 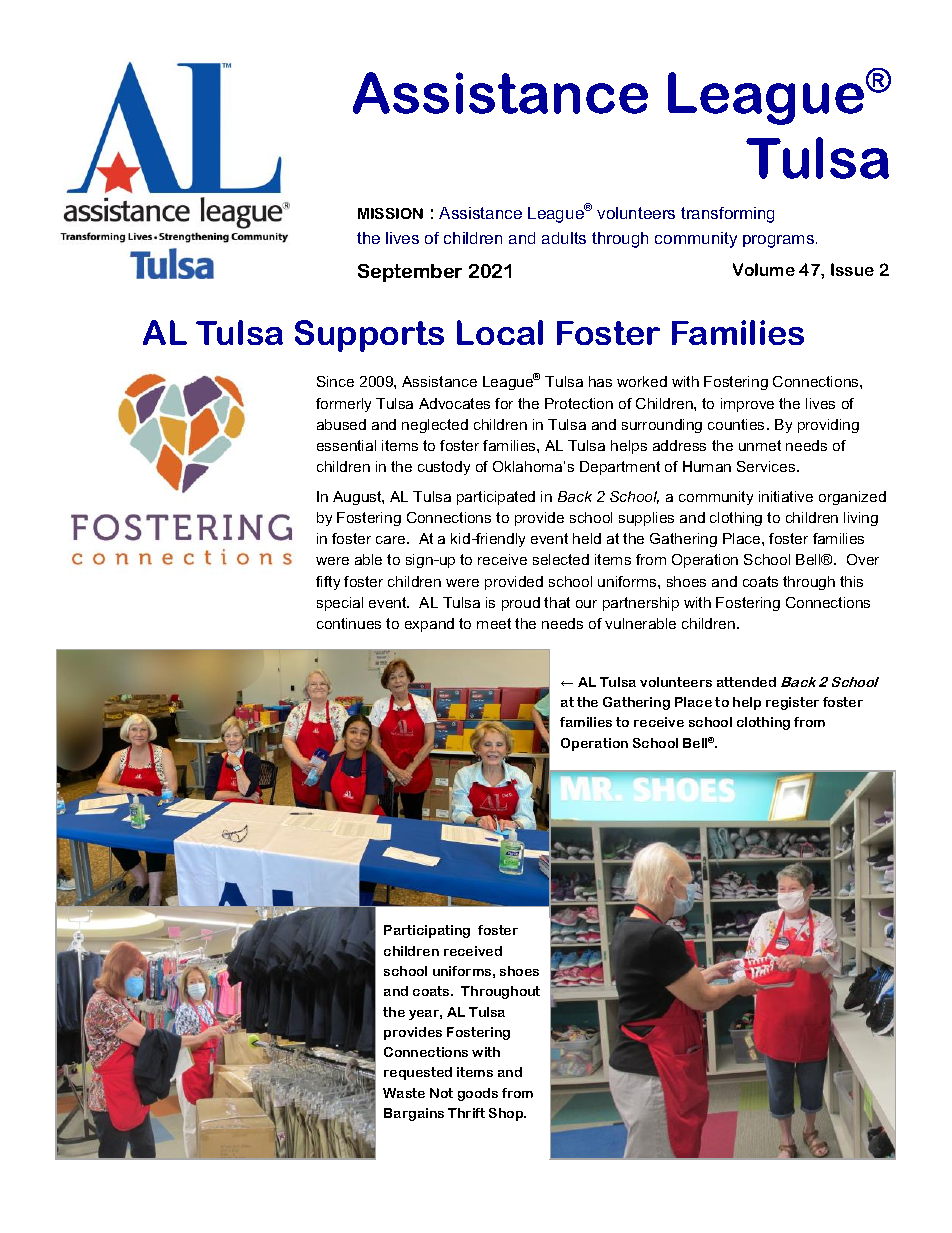 What do you see at coordinates (620, 468) in the screenshot?
I see `Department` at bounding box center [620, 468].
